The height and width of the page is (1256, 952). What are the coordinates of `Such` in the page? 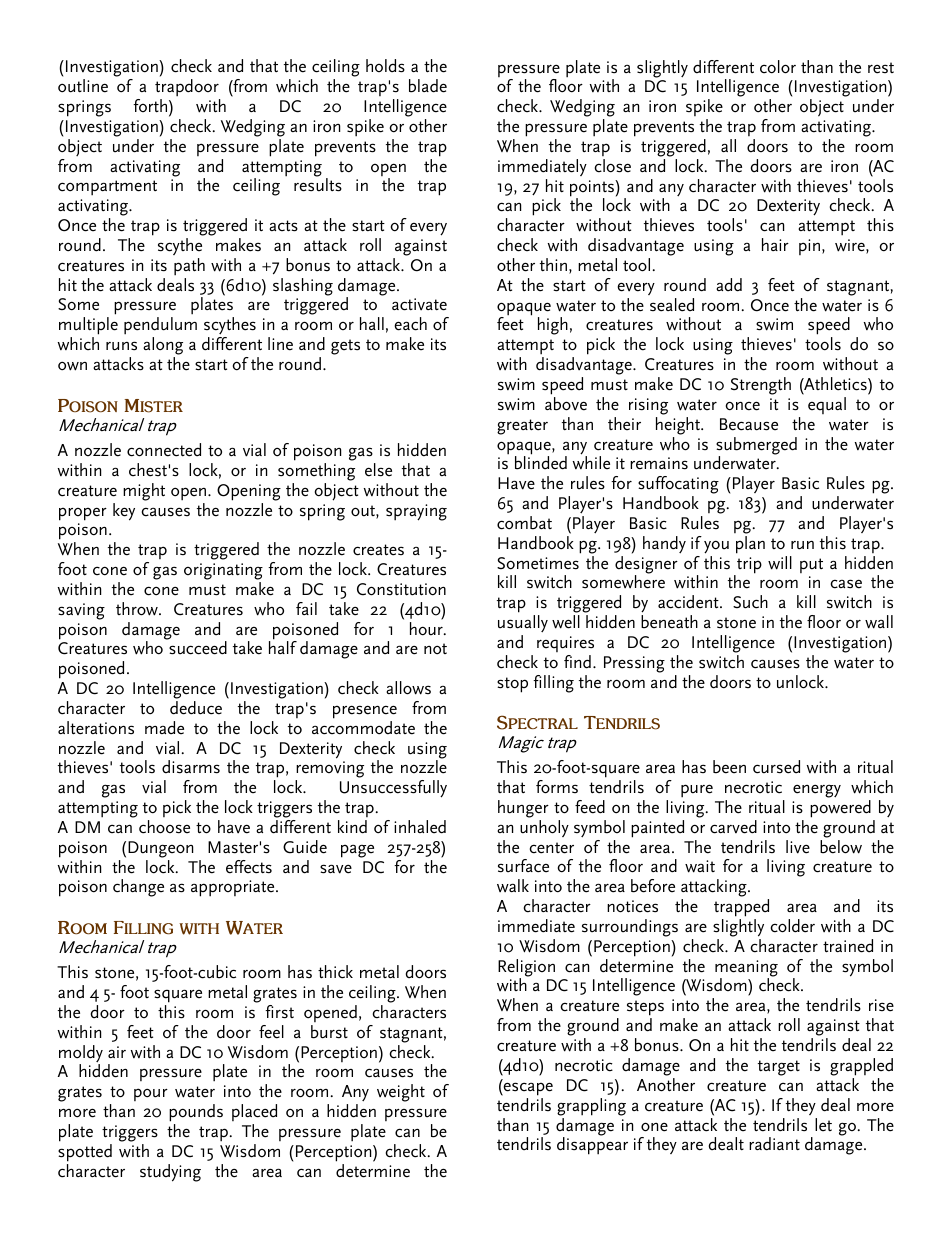 It's located at (750, 602).
